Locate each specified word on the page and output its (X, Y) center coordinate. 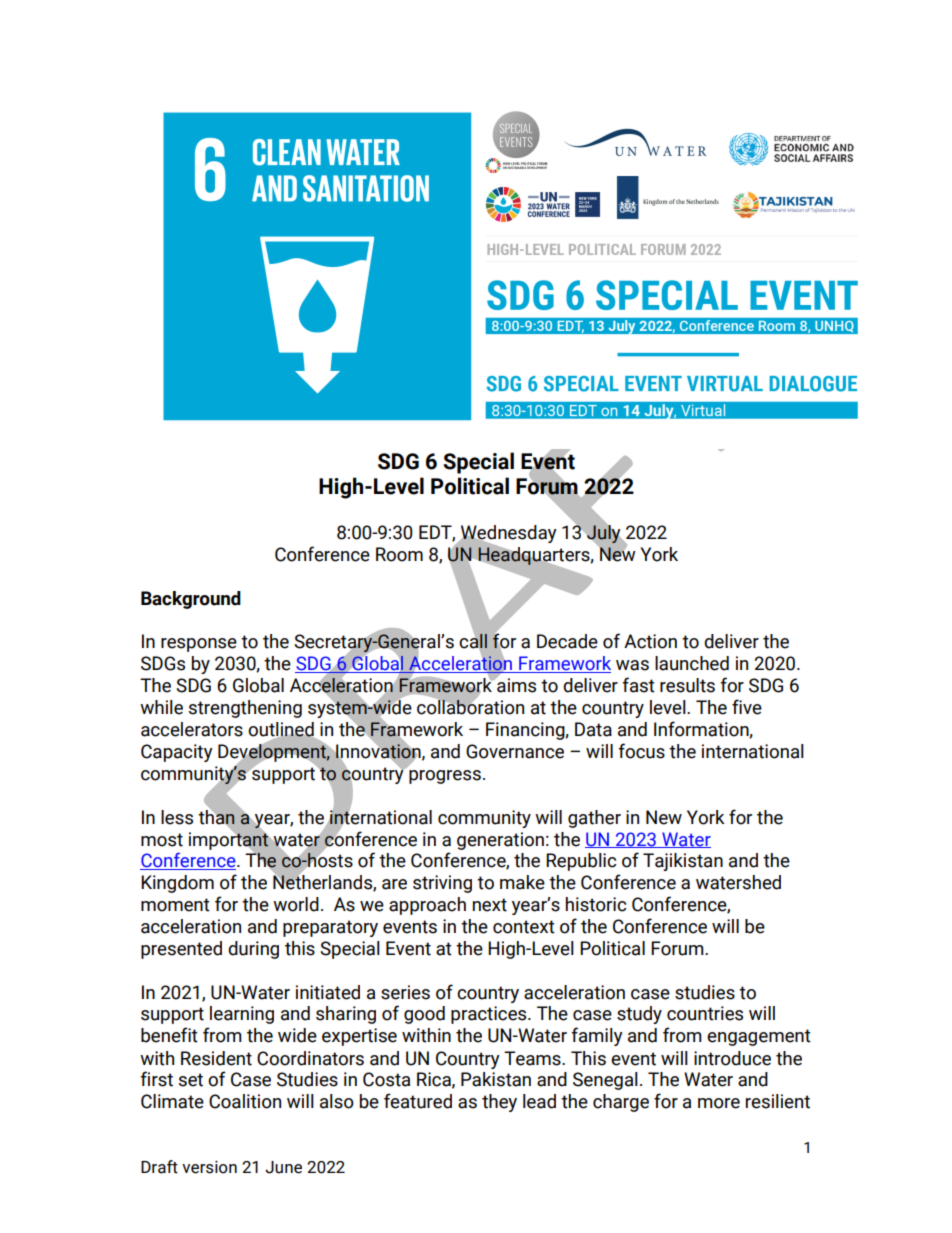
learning (242, 1015)
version (209, 1167)
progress (445, 777)
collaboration (470, 706)
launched (692, 663)
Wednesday (507, 535)
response (199, 645)
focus (641, 751)
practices (490, 1015)
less (177, 817)
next (490, 905)
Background (191, 600)
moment (175, 905)
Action (650, 641)
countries (705, 1013)
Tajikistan (683, 862)
